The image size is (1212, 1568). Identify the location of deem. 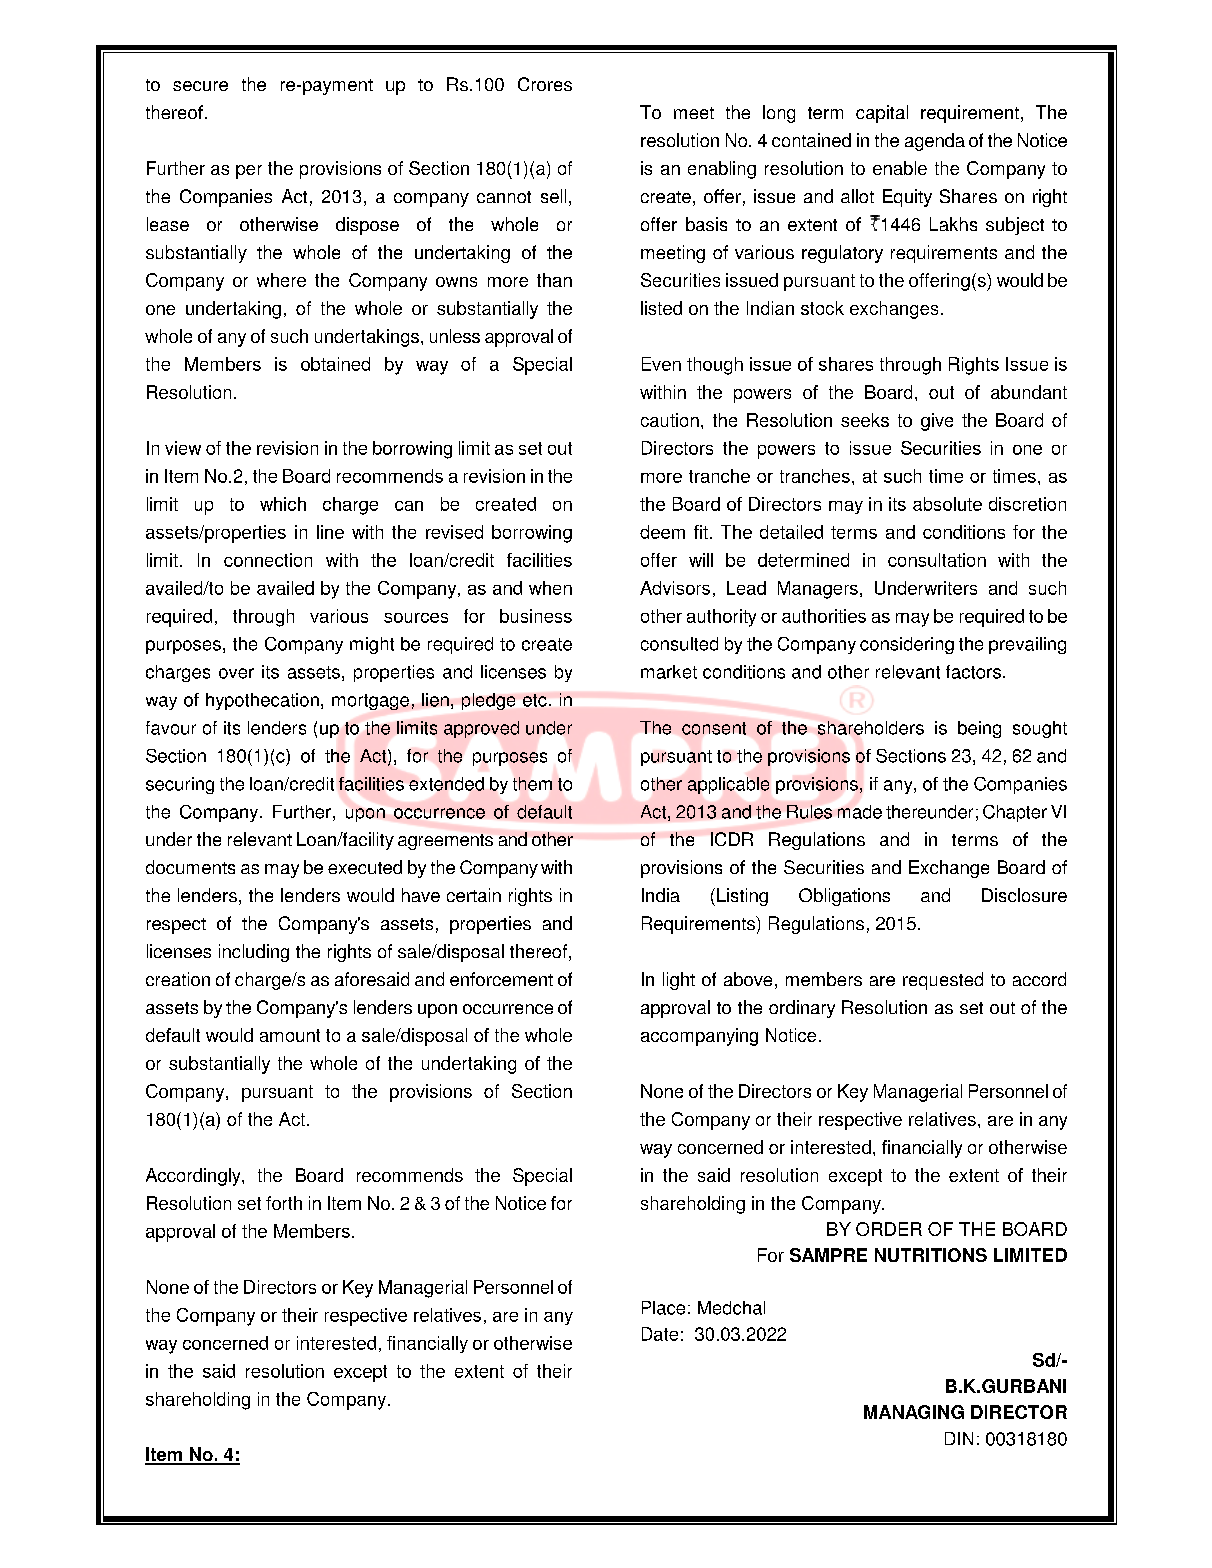
(662, 532).
